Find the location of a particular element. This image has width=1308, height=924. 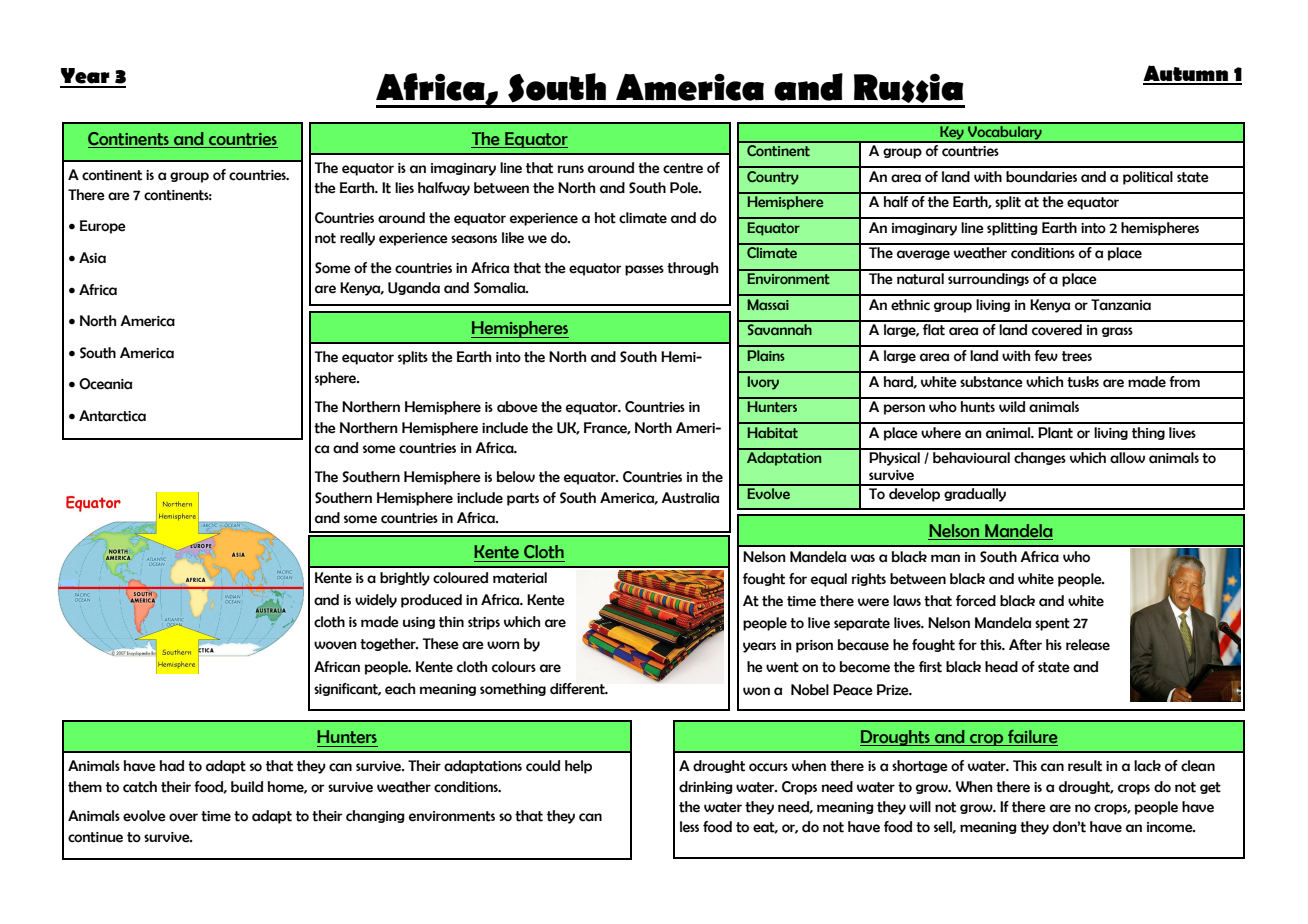

less is located at coordinates (689, 827).
